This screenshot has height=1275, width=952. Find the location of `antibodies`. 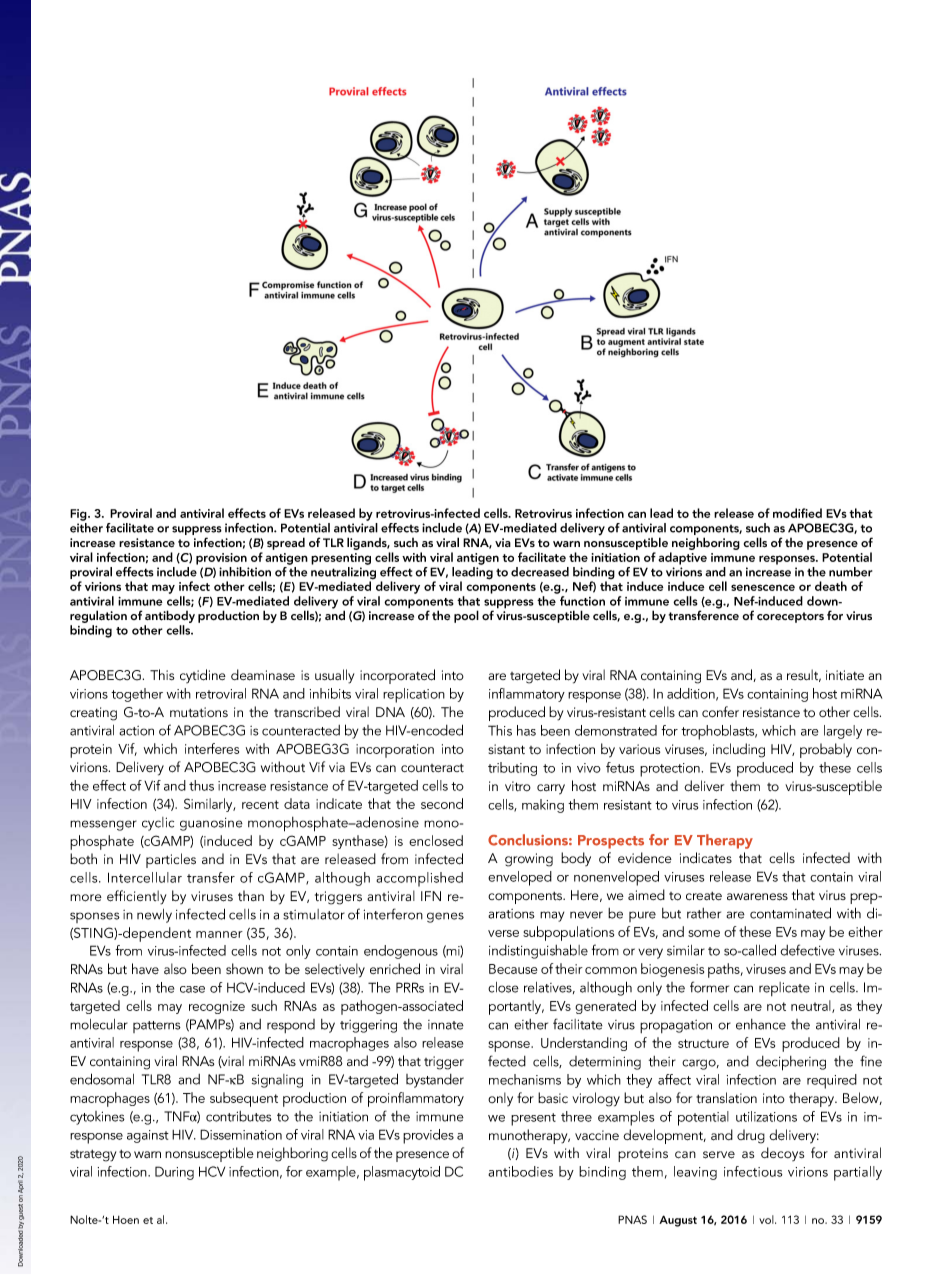

antibodies is located at coordinates (520, 1171).
